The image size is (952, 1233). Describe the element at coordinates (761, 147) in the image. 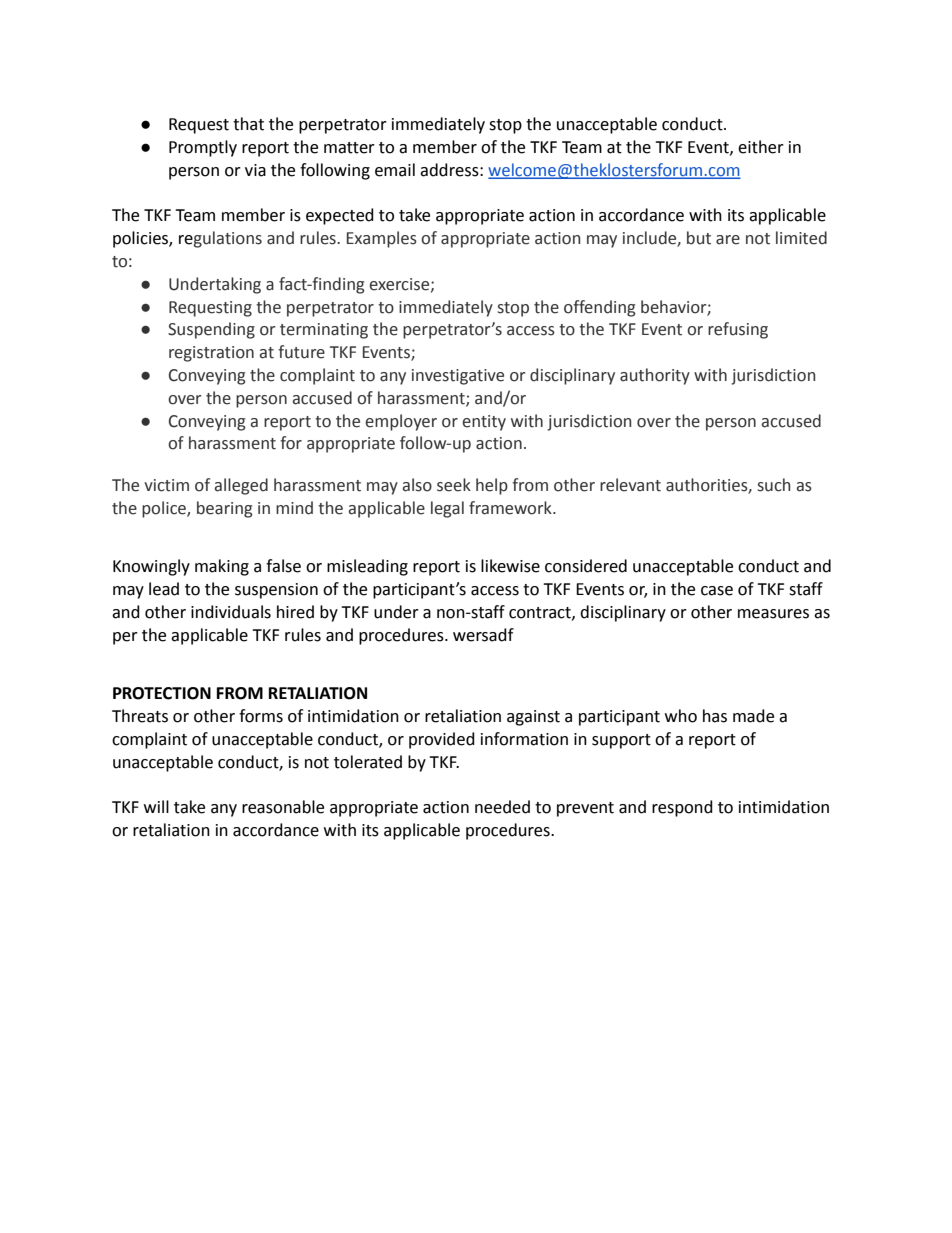

I see `either` at that location.
